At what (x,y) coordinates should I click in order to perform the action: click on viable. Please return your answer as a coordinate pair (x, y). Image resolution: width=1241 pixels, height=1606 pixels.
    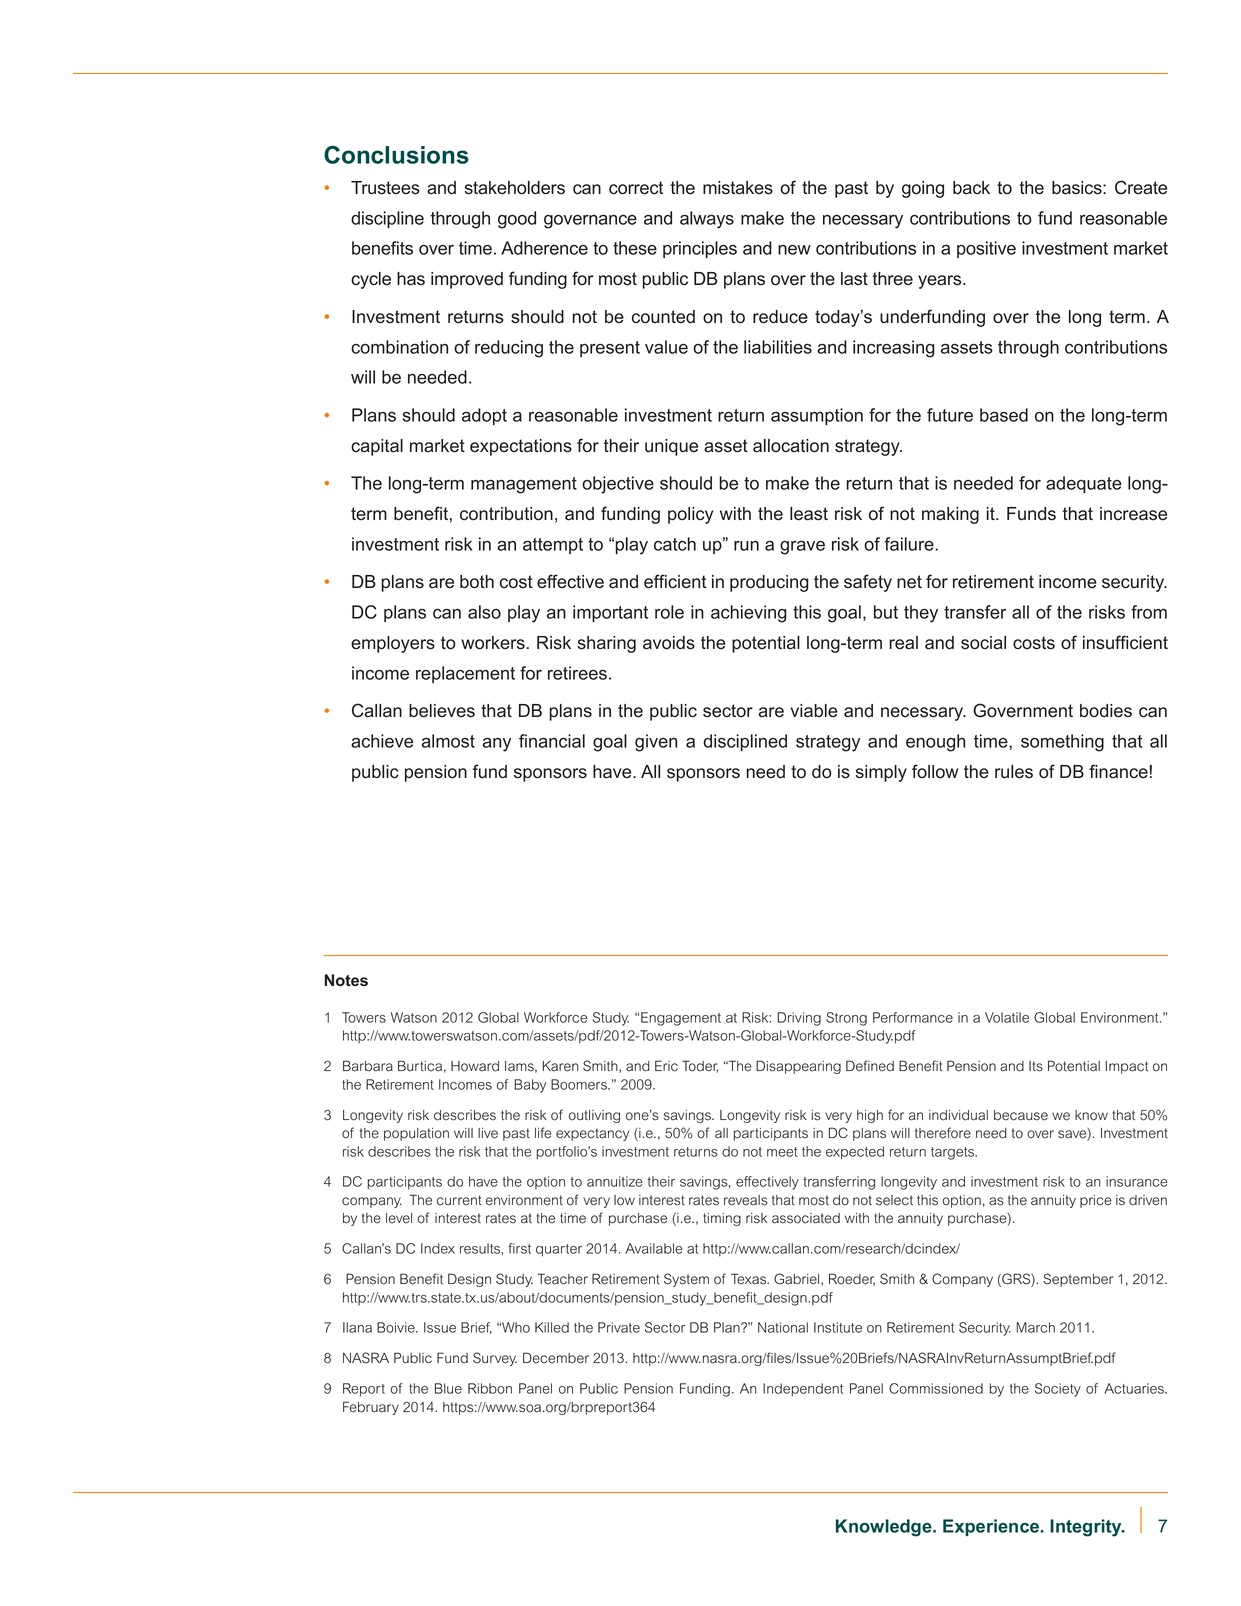
    Looking at the image, I should click on (814, 711).
